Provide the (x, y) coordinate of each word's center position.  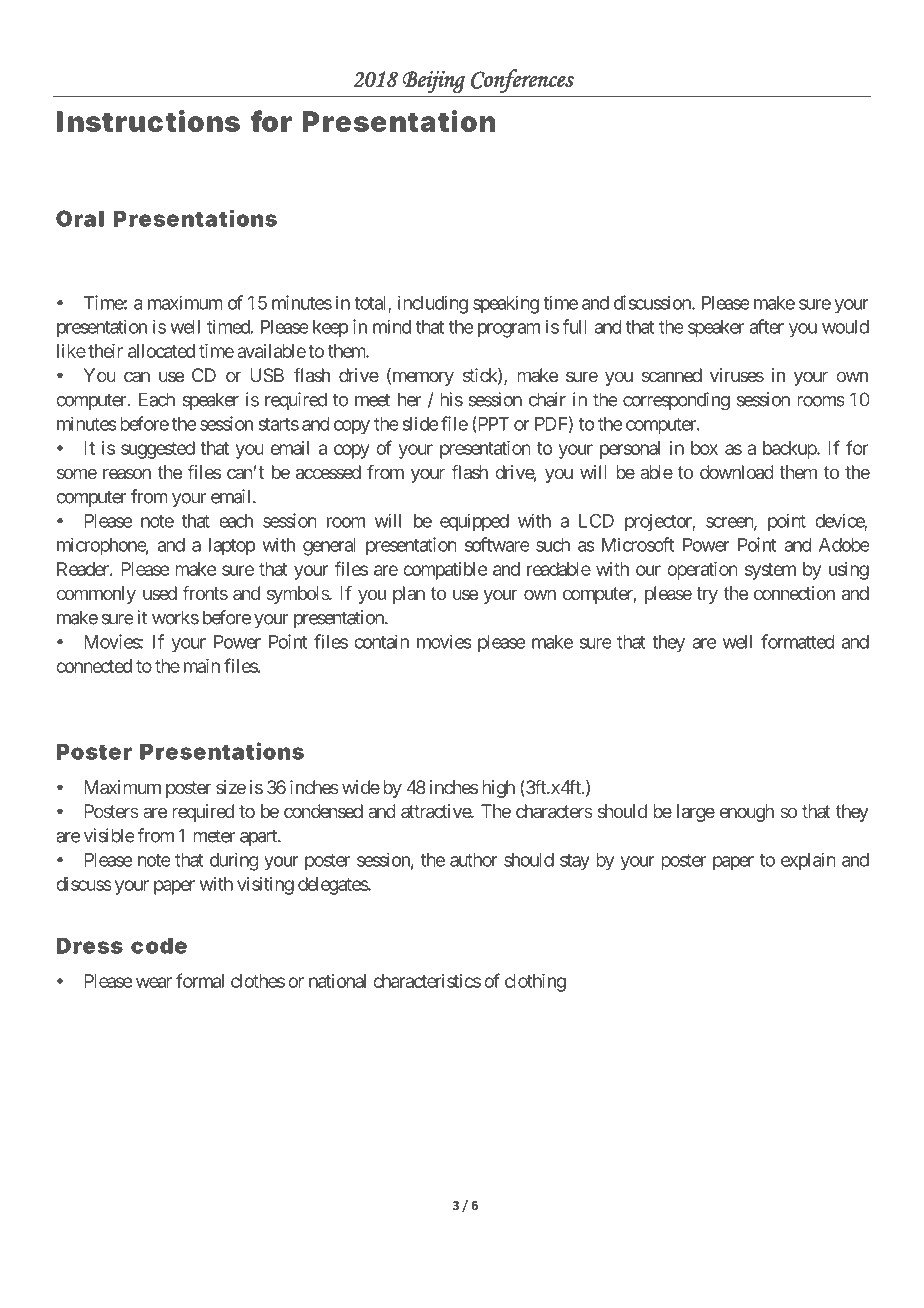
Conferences (522, 81)
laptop (232, 547)
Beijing (434, 82)
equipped (474, 522)
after (767, 326)
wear (154, 982)
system (770, 571)
